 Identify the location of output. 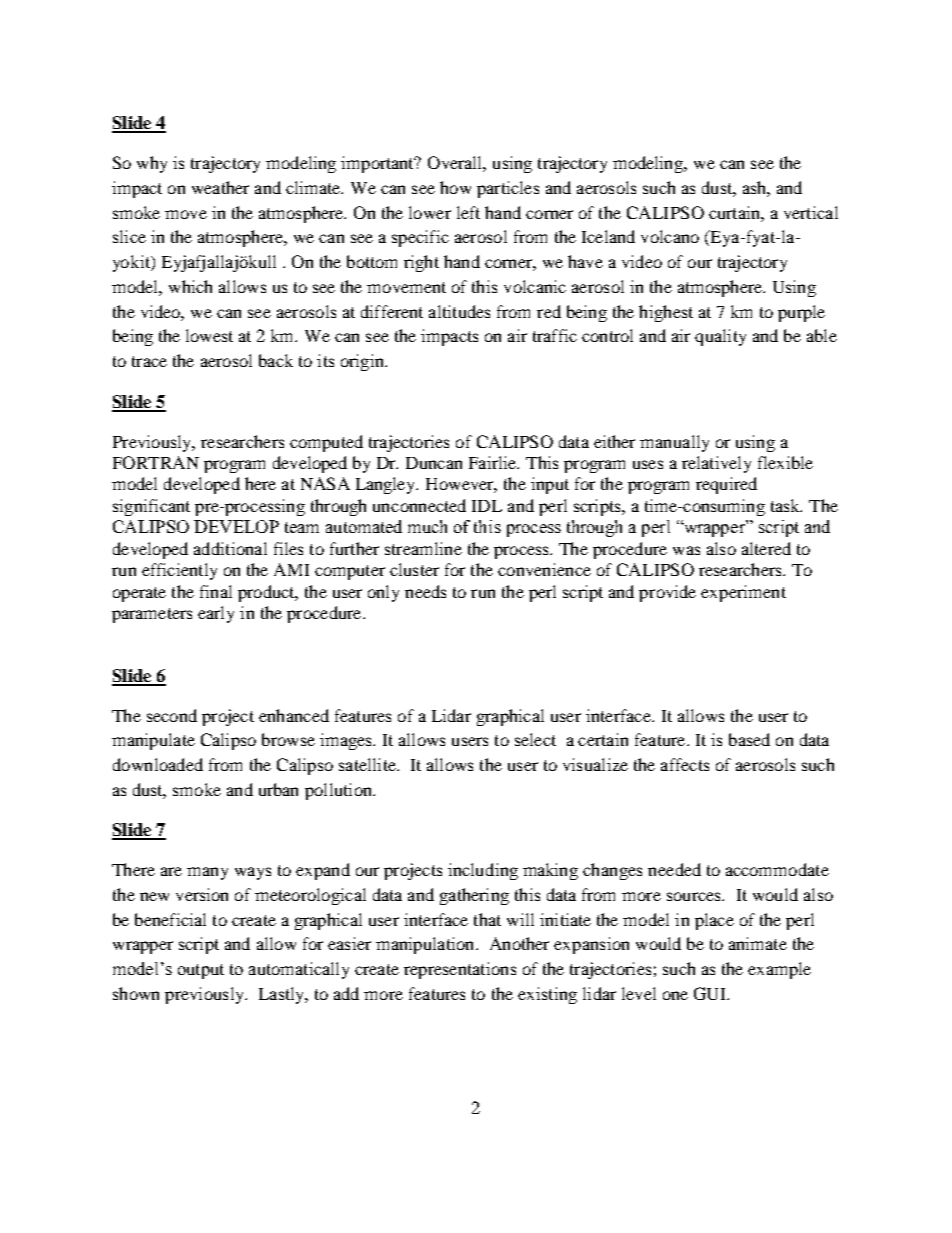
(201, 971).
